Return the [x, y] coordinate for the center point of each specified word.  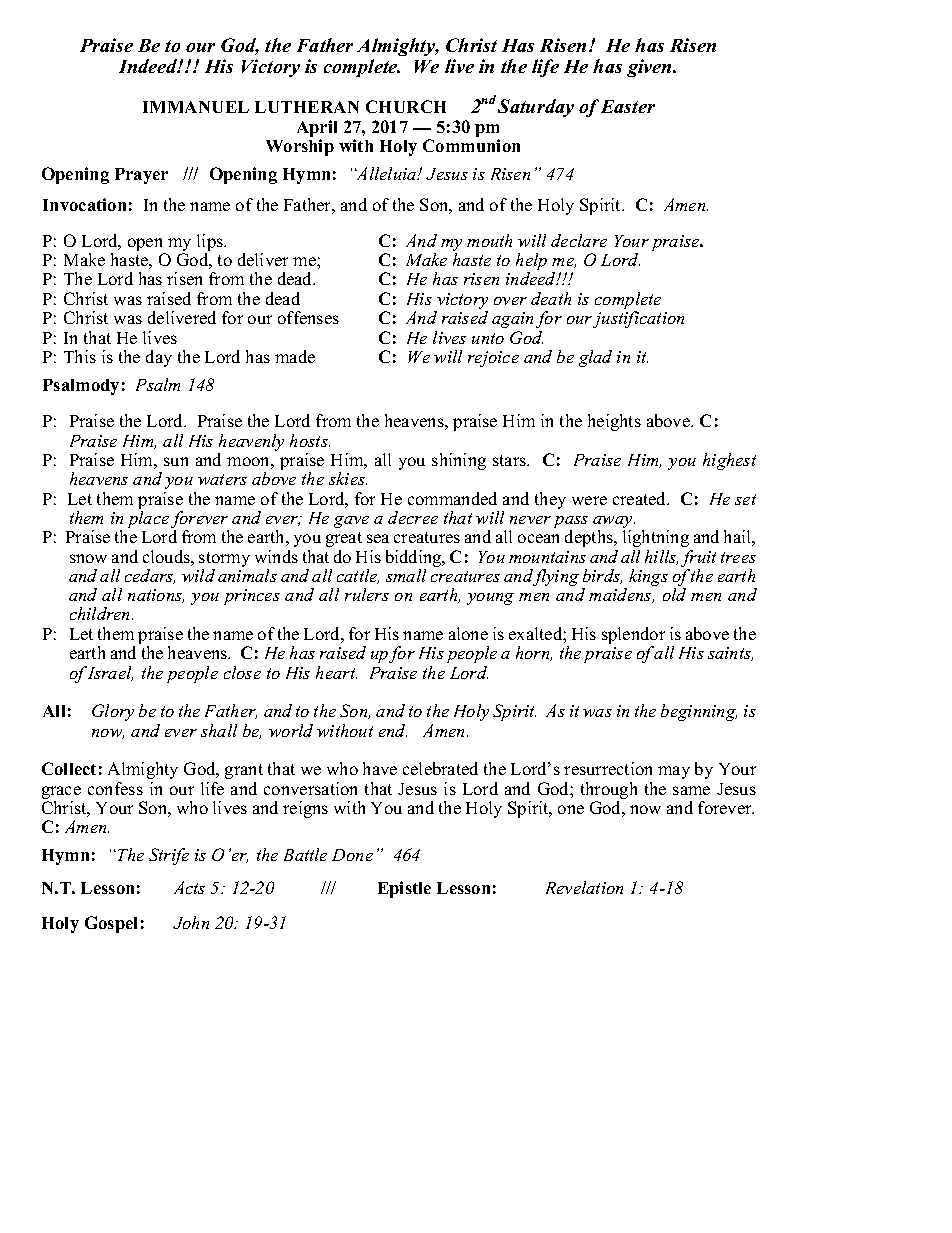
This [80, 356]
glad [595, 358]
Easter [628, 106]
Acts [189, 887]
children [101, 613]
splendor [635, 637]
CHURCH [406, 106]
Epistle [404, 889]
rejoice [493, 359]
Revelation [584, 887]
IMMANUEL [196, 107]
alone [468, 633]
